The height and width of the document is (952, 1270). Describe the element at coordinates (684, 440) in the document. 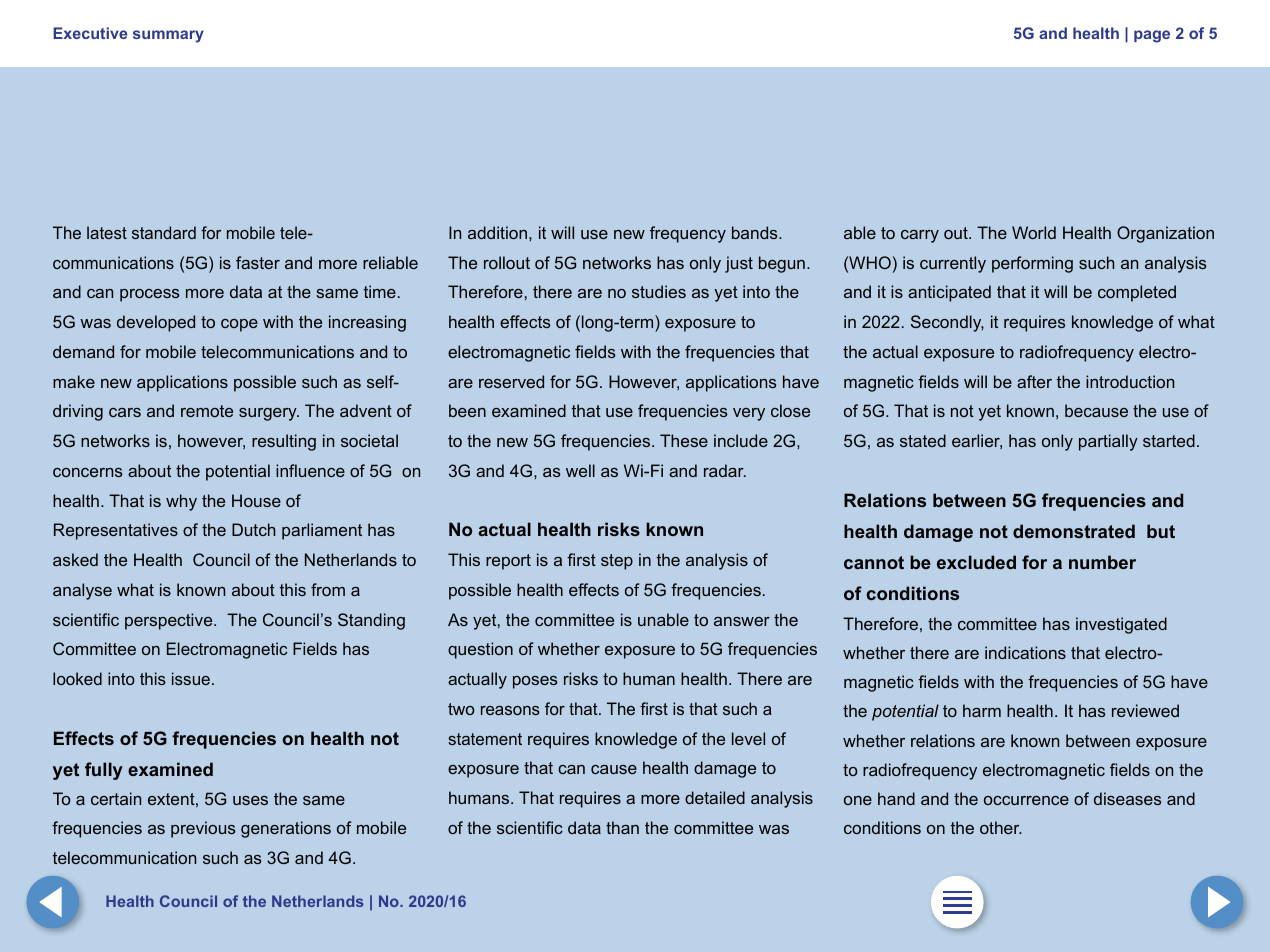

I see `These` at that location.
